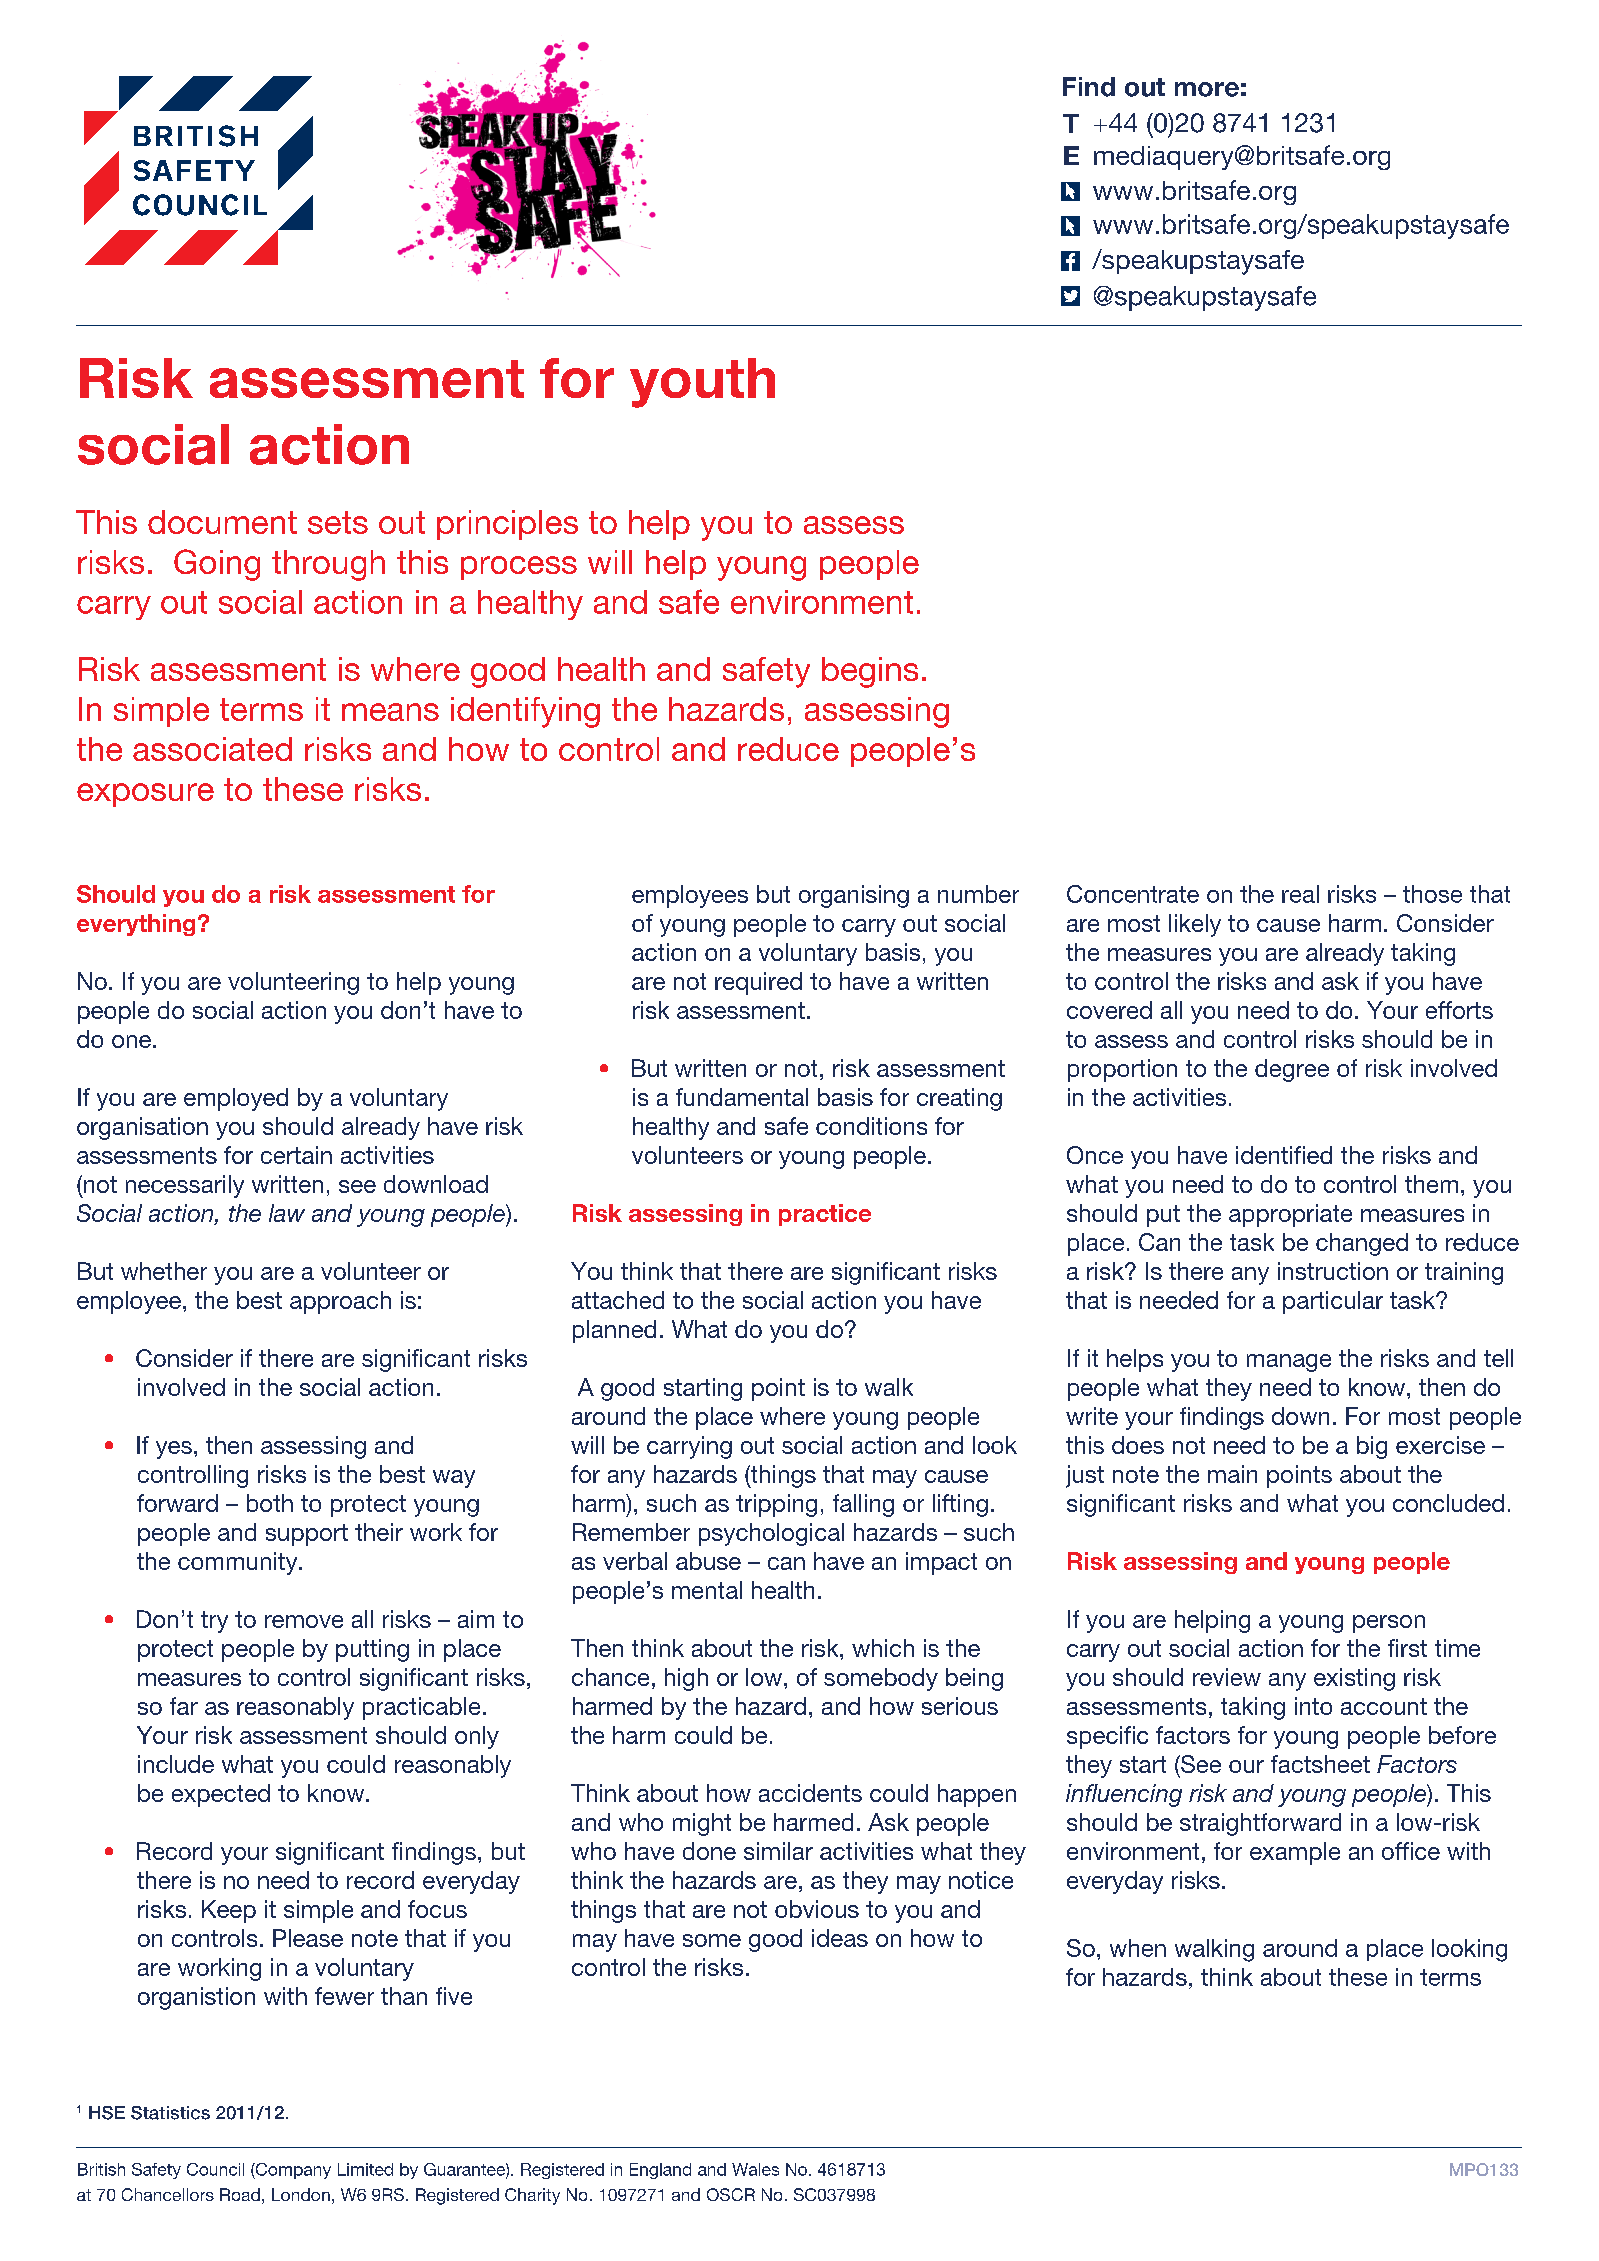  What do you see at coordinates (1333, 1302) in the image?
I see `particular` at bounding box center [1333, 1302].
